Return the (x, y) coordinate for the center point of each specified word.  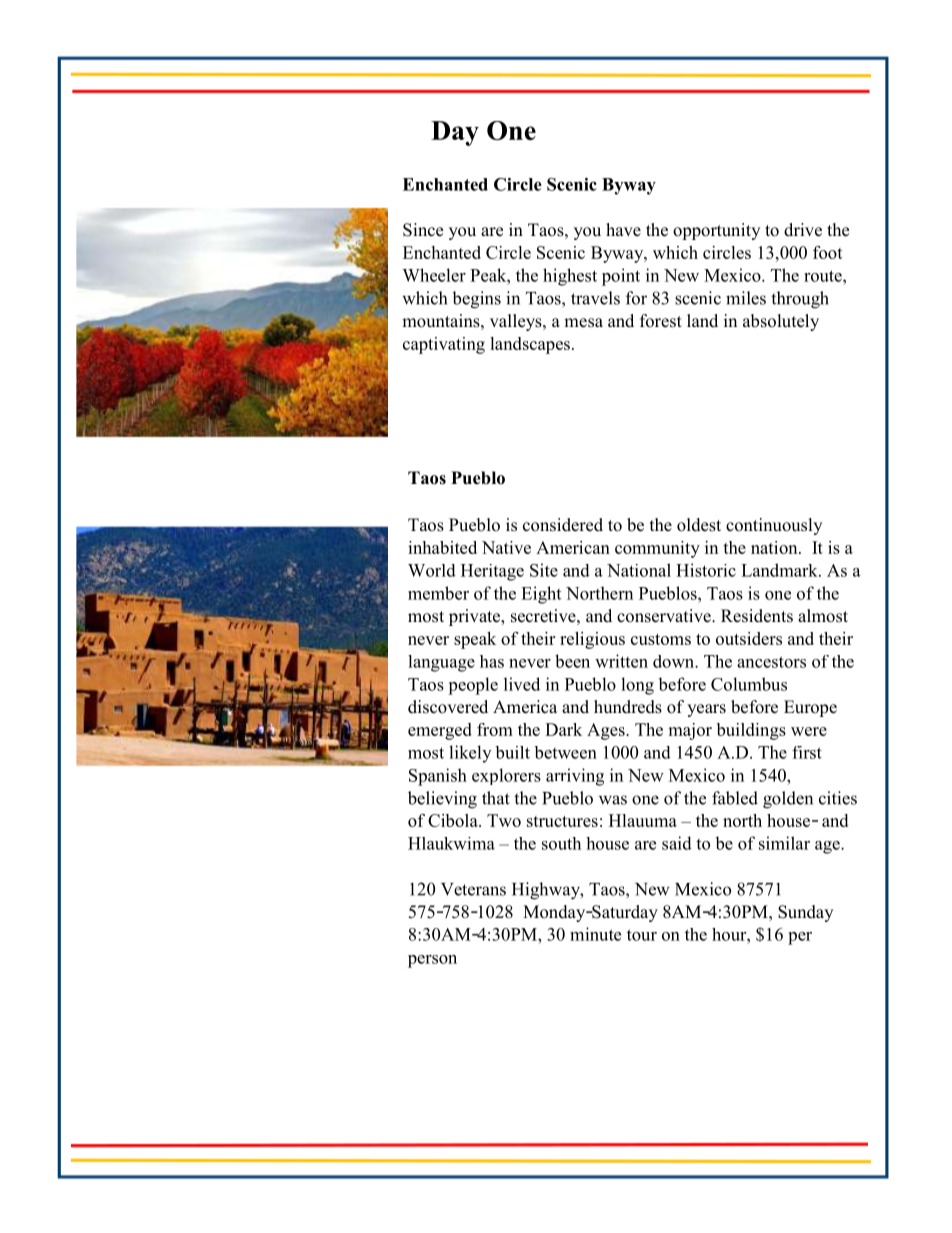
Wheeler (434, 275)
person (432, 961)
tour (642, 935)
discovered (448, 707)
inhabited (442, 547)
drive (803, 230)
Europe (810, 708)
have (623, 230)
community (657, 549)
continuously (774, 526)
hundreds (628, 707)
